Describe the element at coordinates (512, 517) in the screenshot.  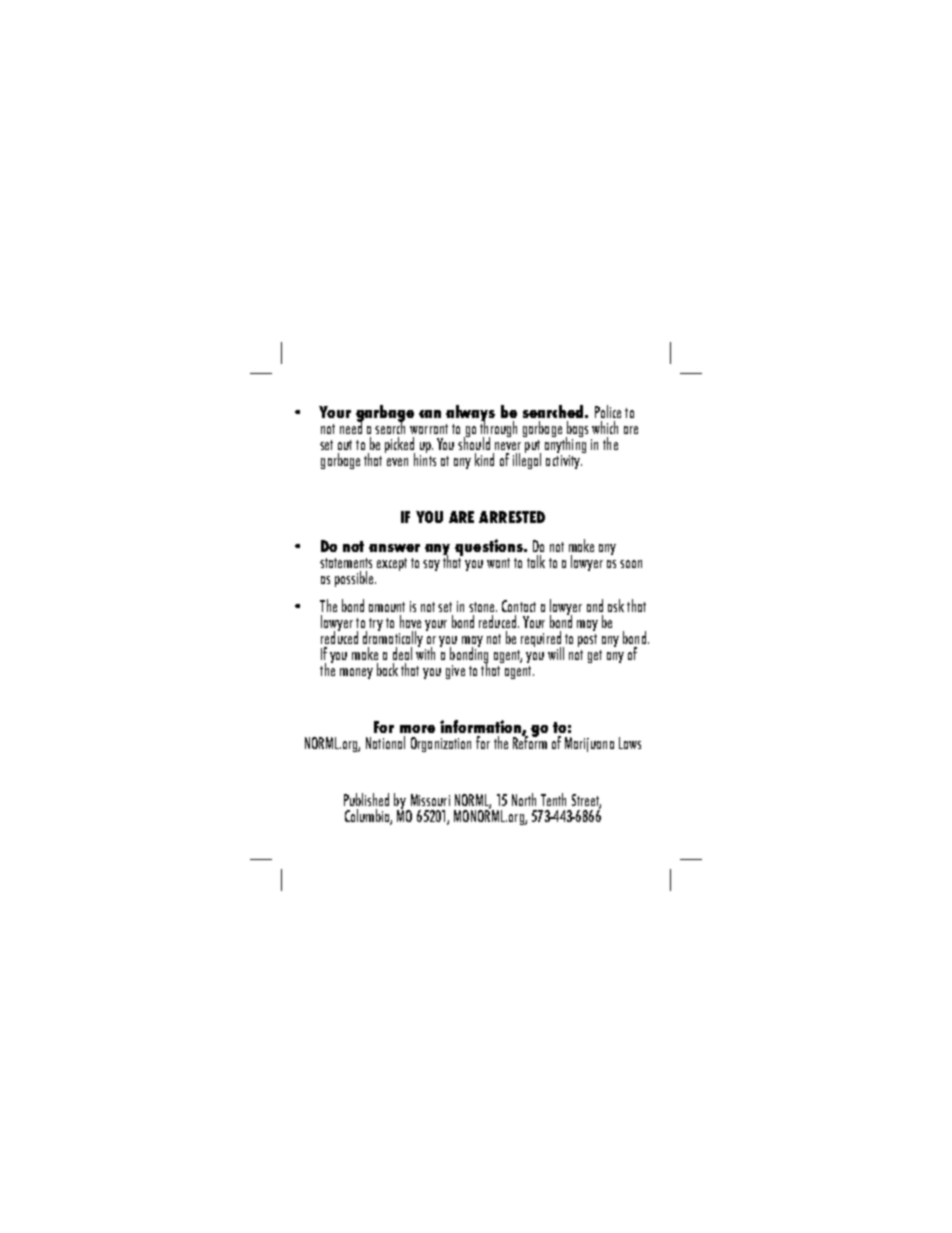
I see `ARRESTED` at that location.
